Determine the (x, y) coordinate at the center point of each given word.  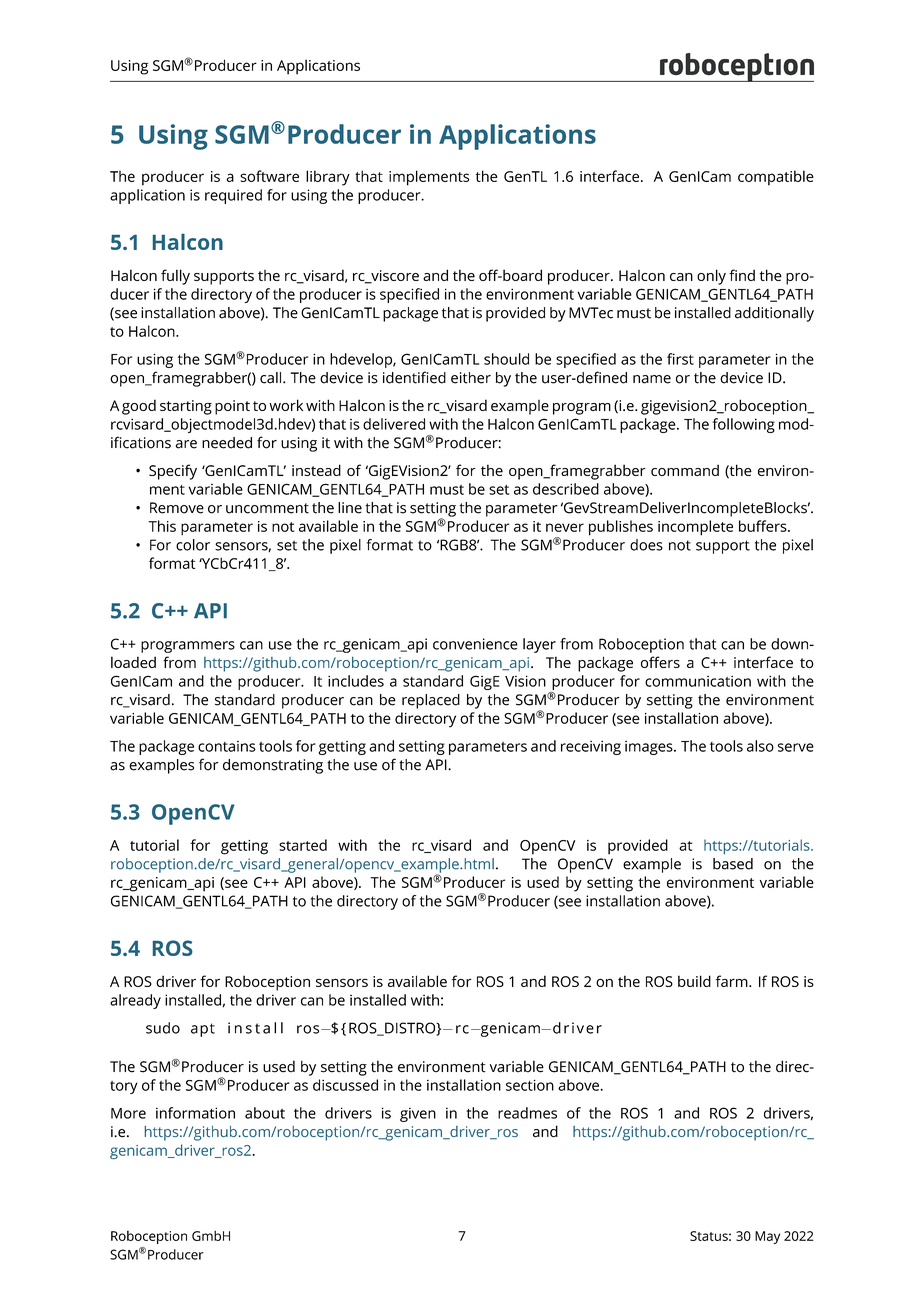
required (233, 196)
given (418, 1115)
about (265, 1113)
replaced (431, 701)
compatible (776, 178)
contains (227, 746)
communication (698, 681)
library (328, 178)
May (767, 1237)
